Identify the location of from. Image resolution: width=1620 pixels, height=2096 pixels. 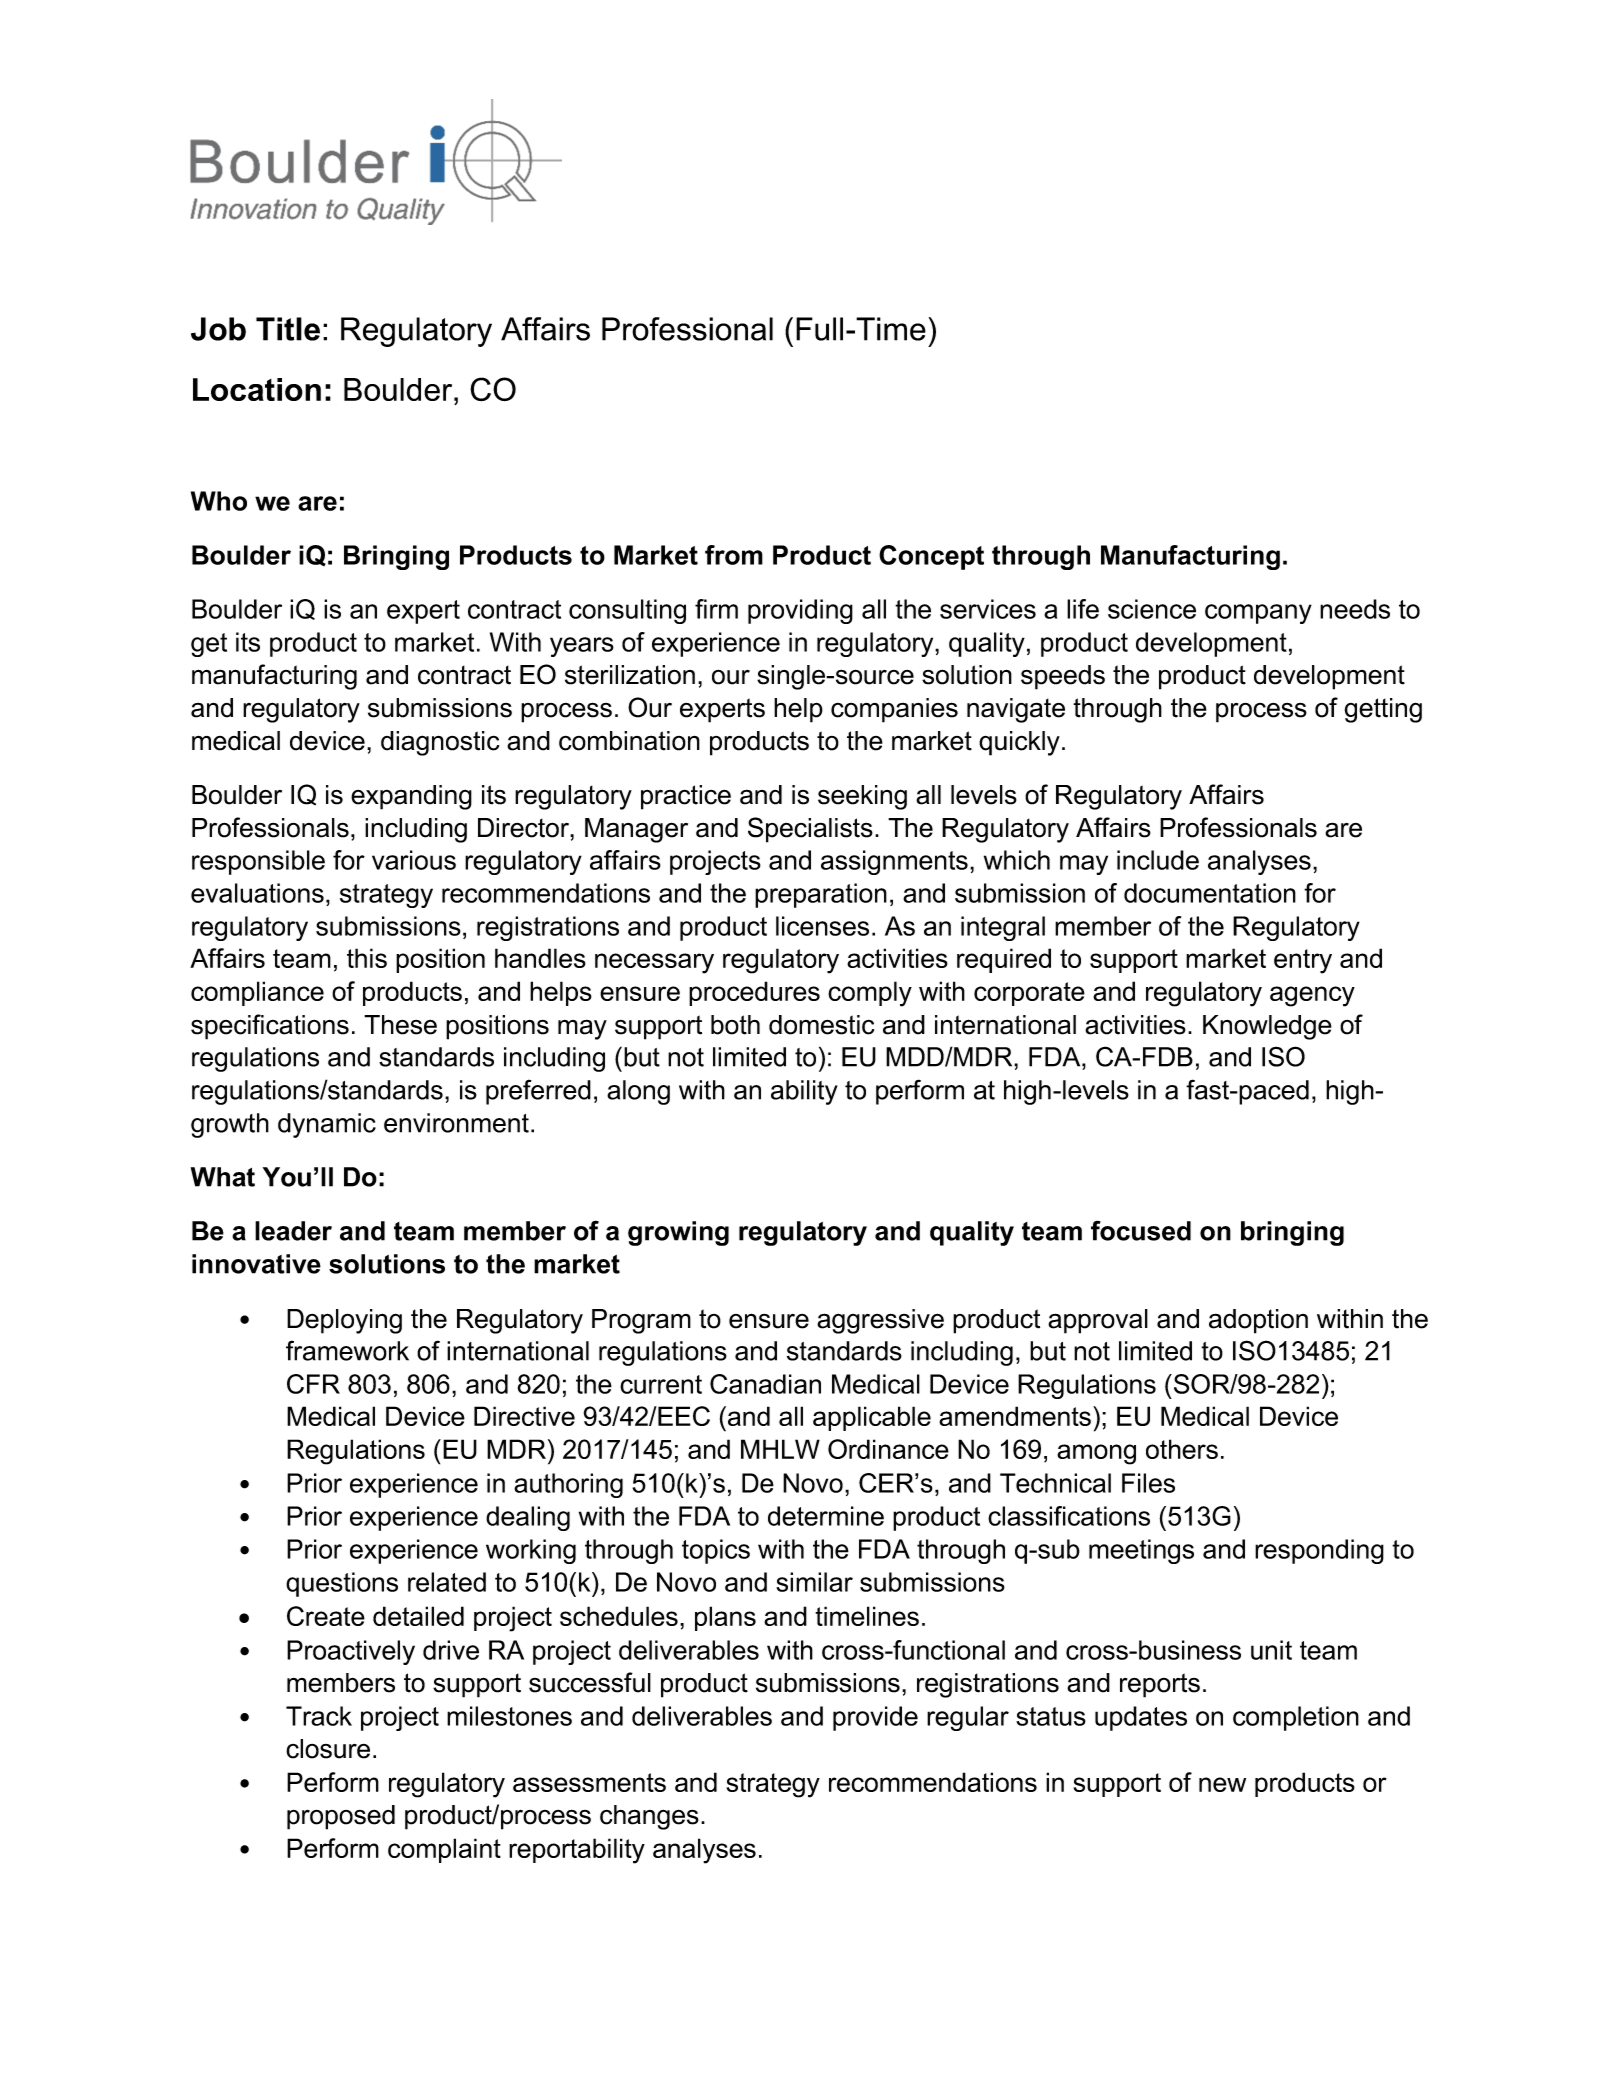
(734, 555).
